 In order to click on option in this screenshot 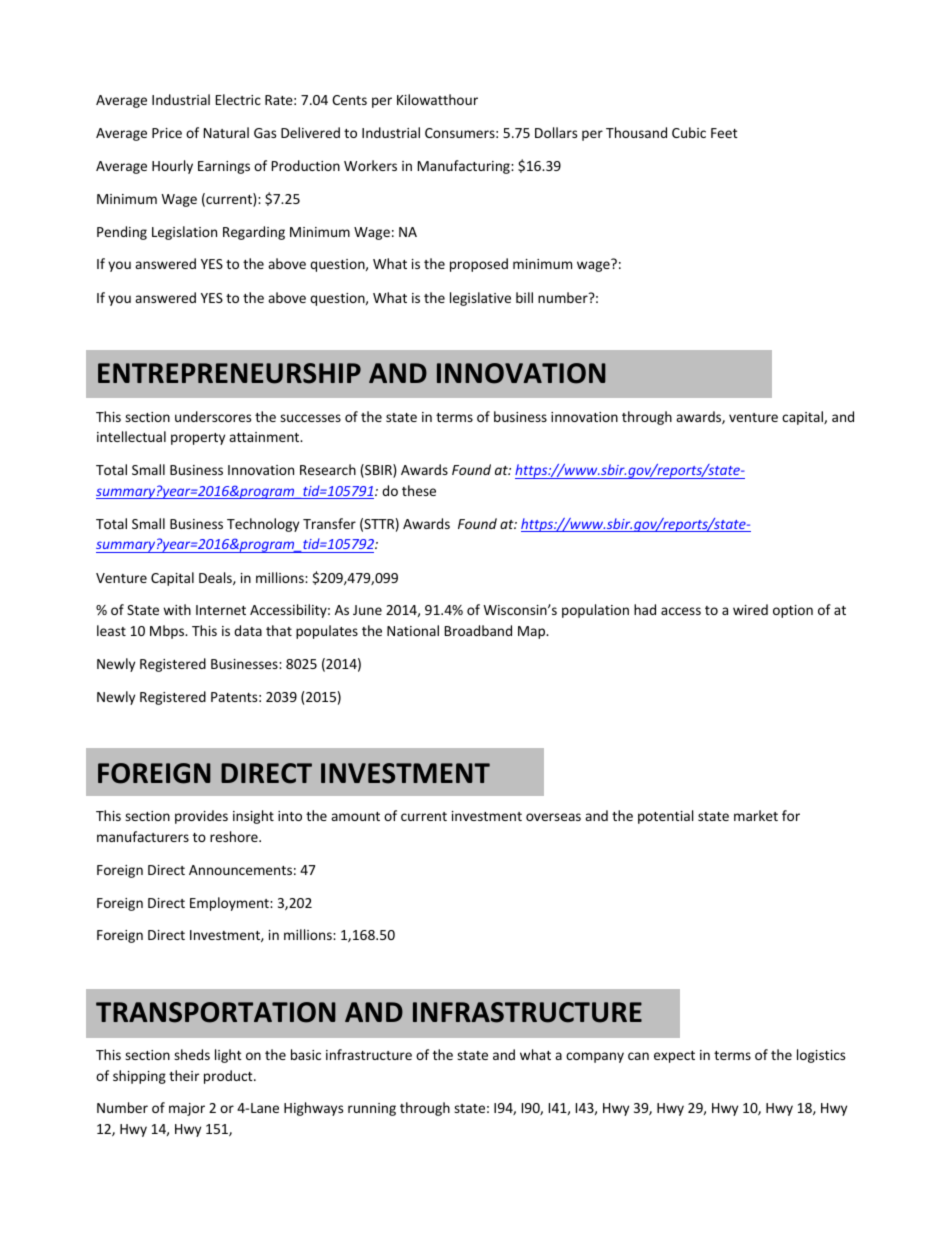, I will do `click(793, 611)`.
